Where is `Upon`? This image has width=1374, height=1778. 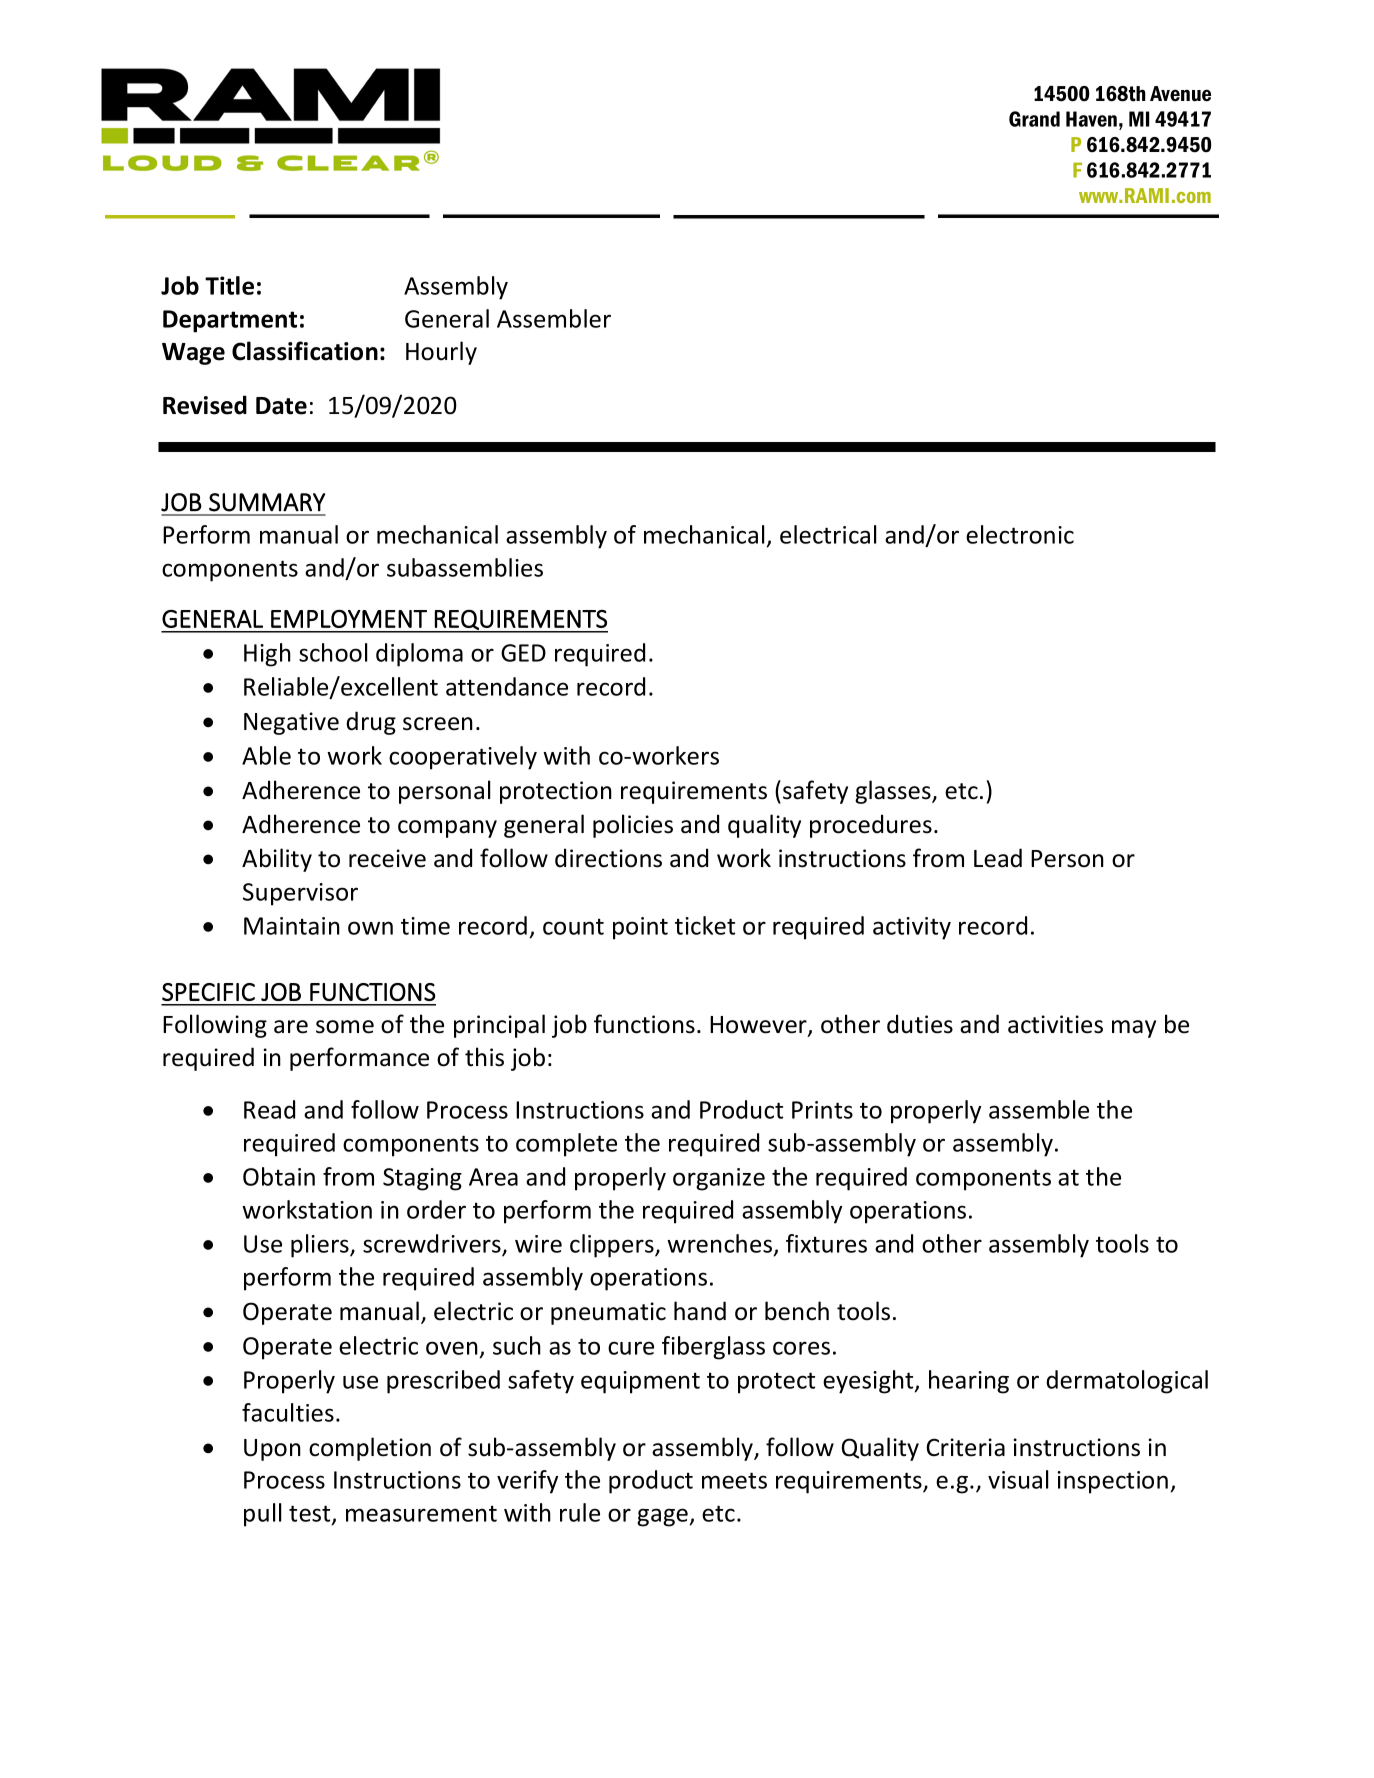 Upon is located at coordinates (272, 1450).
